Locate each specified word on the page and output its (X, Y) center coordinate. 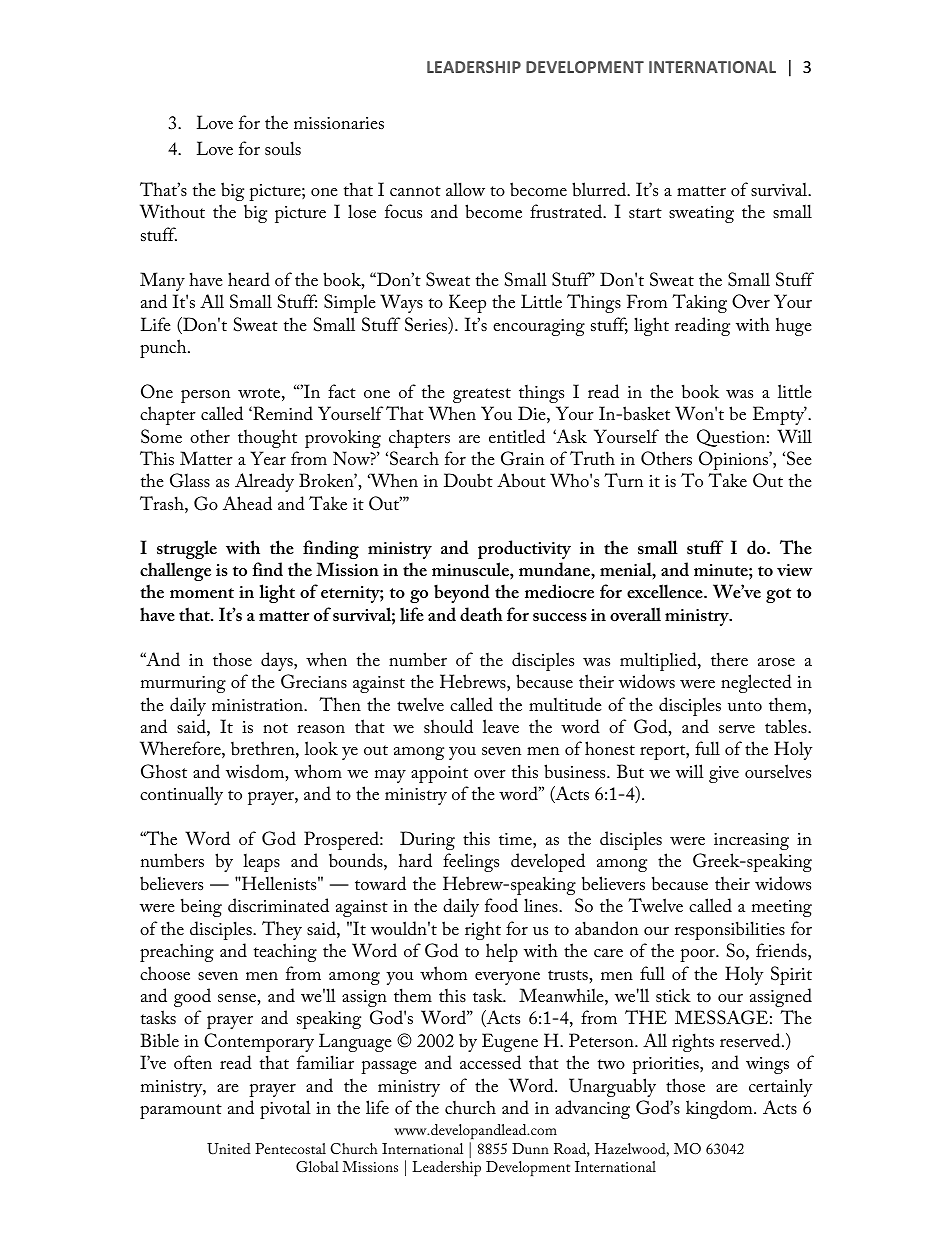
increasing (751, 841)
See (799, 458)
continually (181, 795)
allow (465, 189)
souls (283, 148)
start (645, 213)
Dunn (530, 1148)
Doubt (468, 480)
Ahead (247, 503)
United (229, 1149)
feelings (471, 862)
